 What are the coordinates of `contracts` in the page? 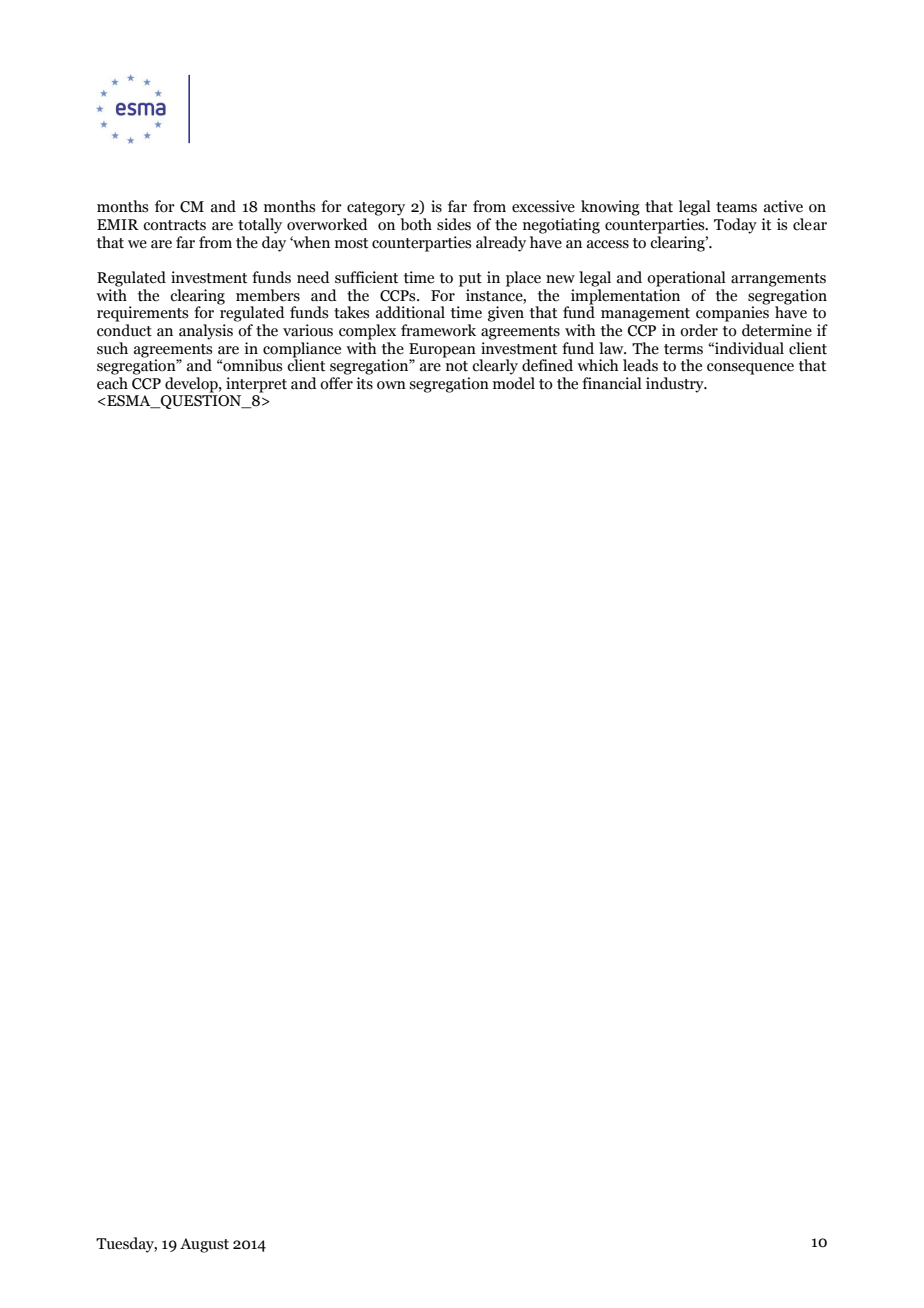 It's located at (174, 225).
